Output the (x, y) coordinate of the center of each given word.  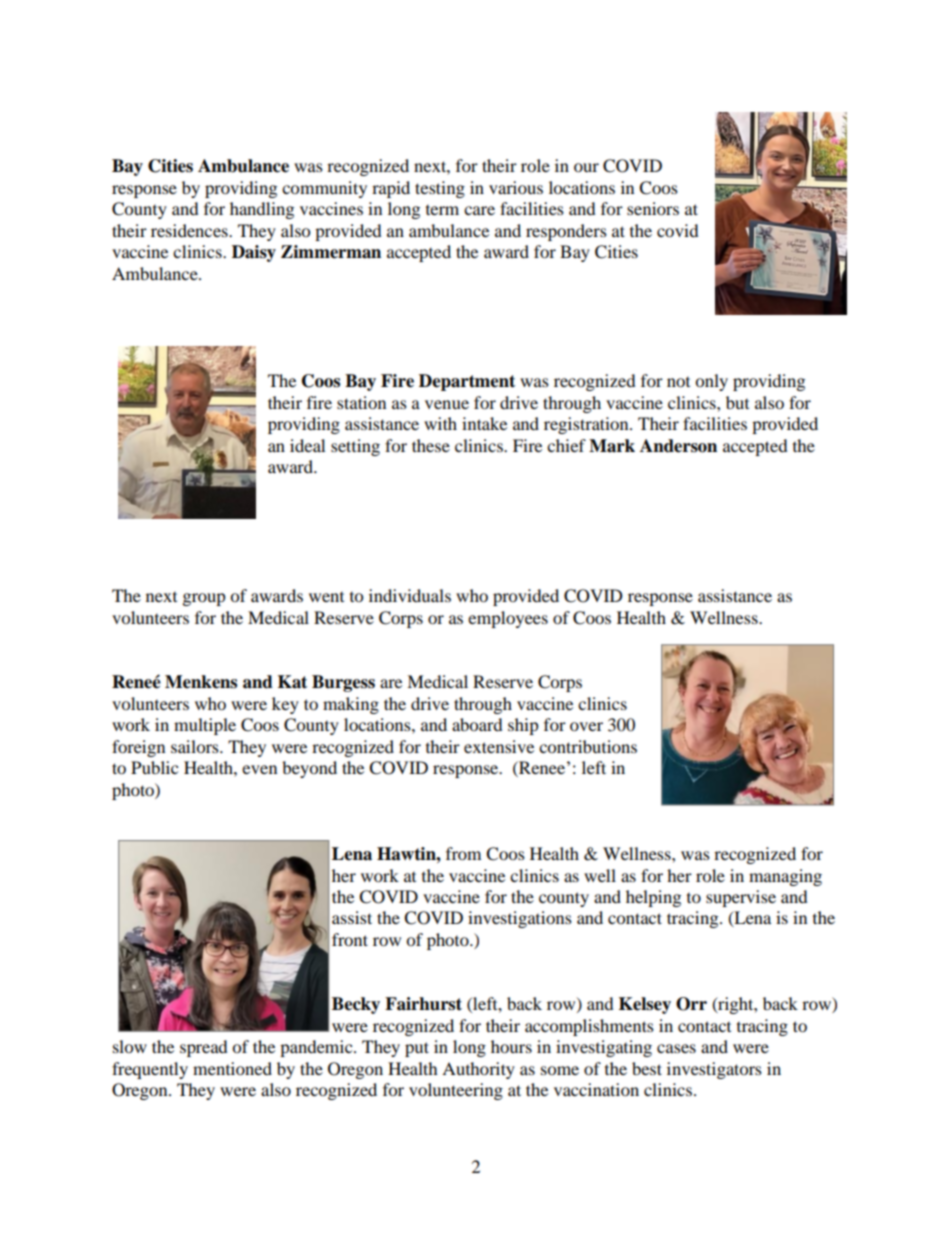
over (586, 726)
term (442, 210)
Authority (478, 1070)
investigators (714, 1070)
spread (204, 1048)
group (204, 599)
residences (190, 230)
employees (508, 619)
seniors (653, 208)
